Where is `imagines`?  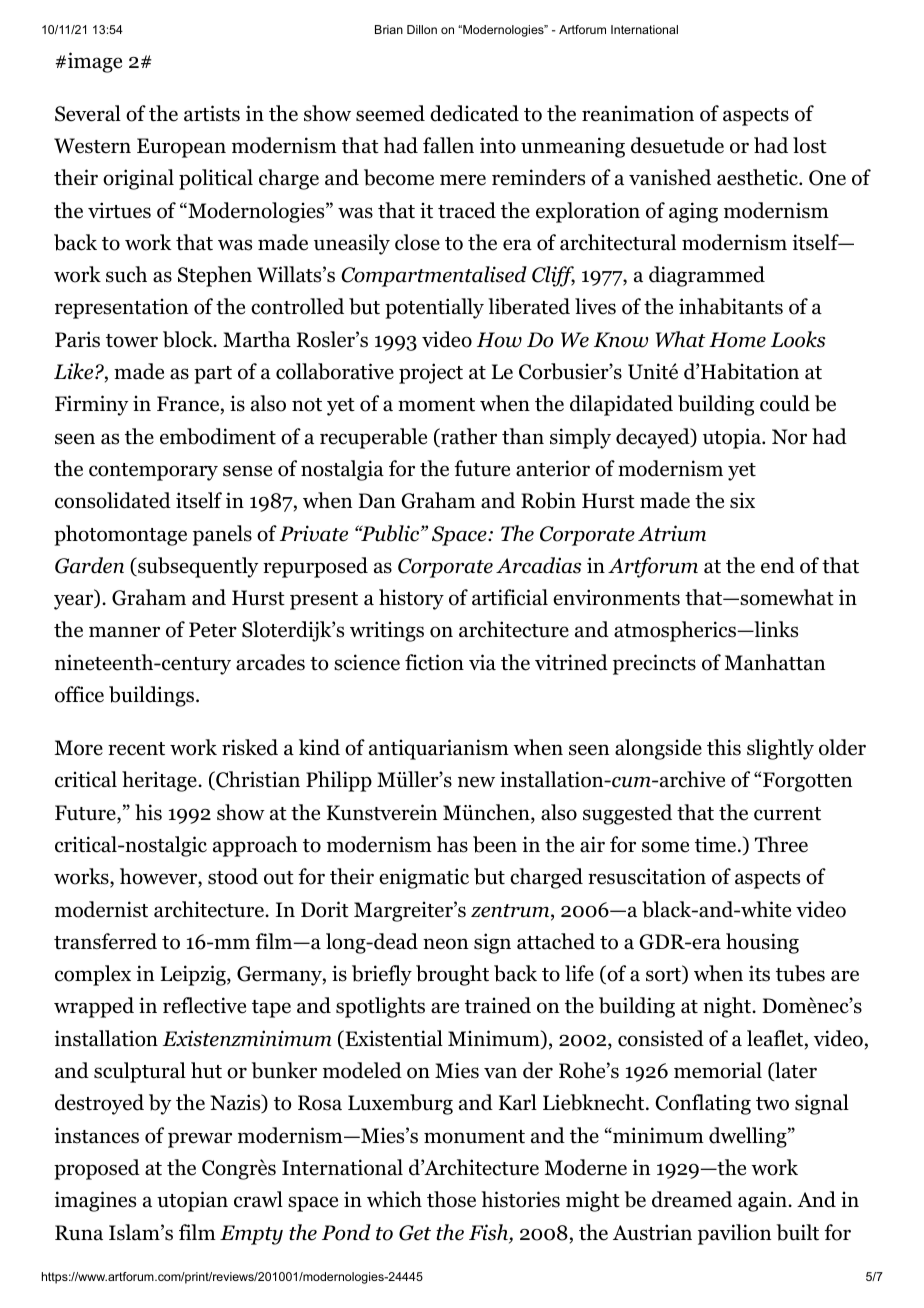
imagines is located at coordinates (95, 1201).
